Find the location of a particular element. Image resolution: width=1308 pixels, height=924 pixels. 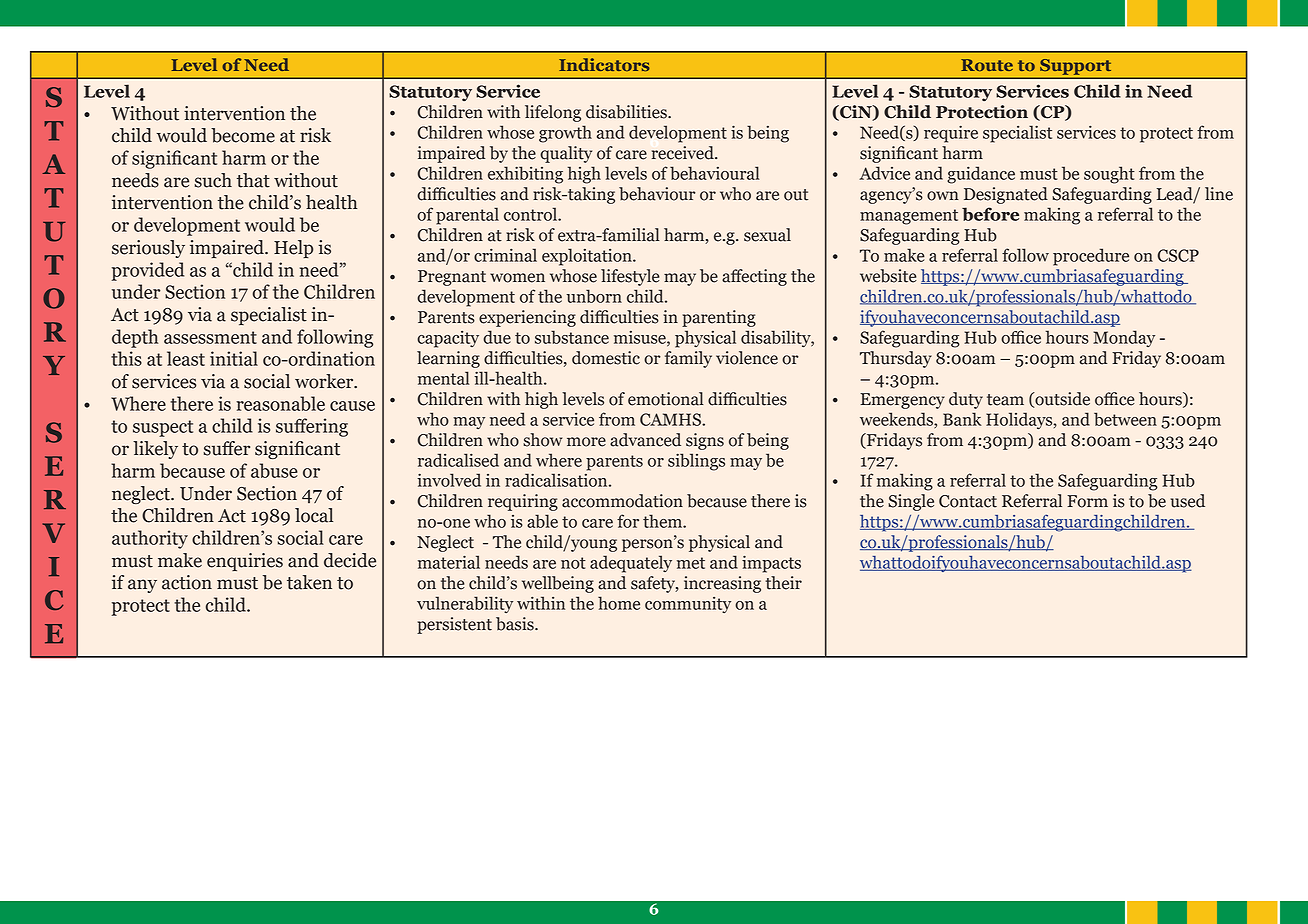

initial is located at coordinates (234, 358).
